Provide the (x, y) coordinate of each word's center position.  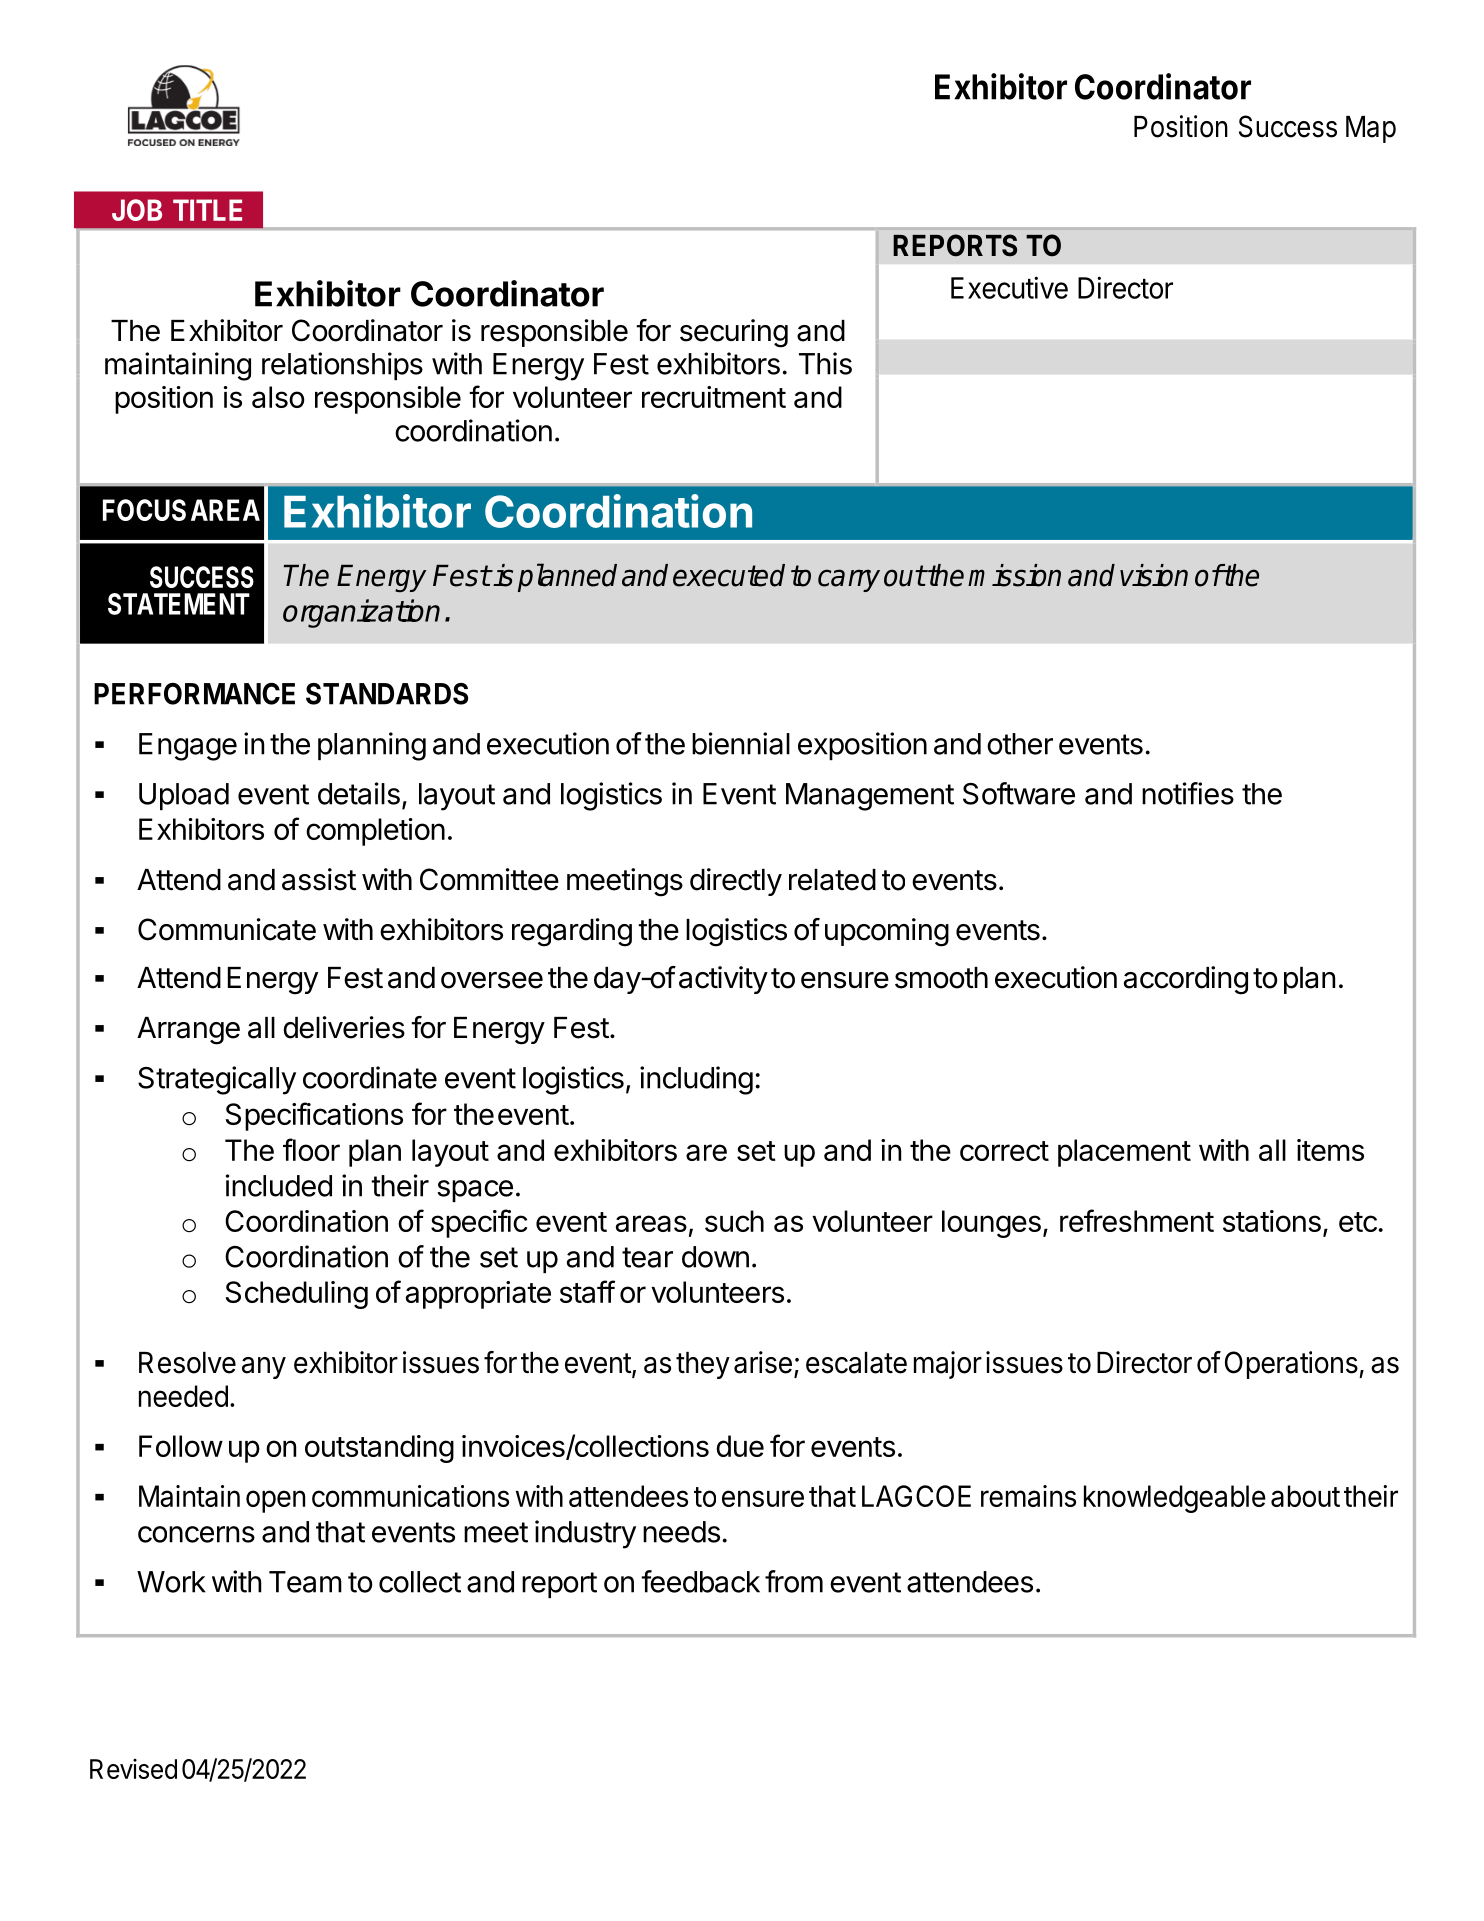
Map (1371, 129)
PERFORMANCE (194, 693)
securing (734, 333)
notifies (1188, 793)
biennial (741, 743)
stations (1272, 1221)
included (279, 1185)
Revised (133, 1769)
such (734, 1221)
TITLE (207, 210)
